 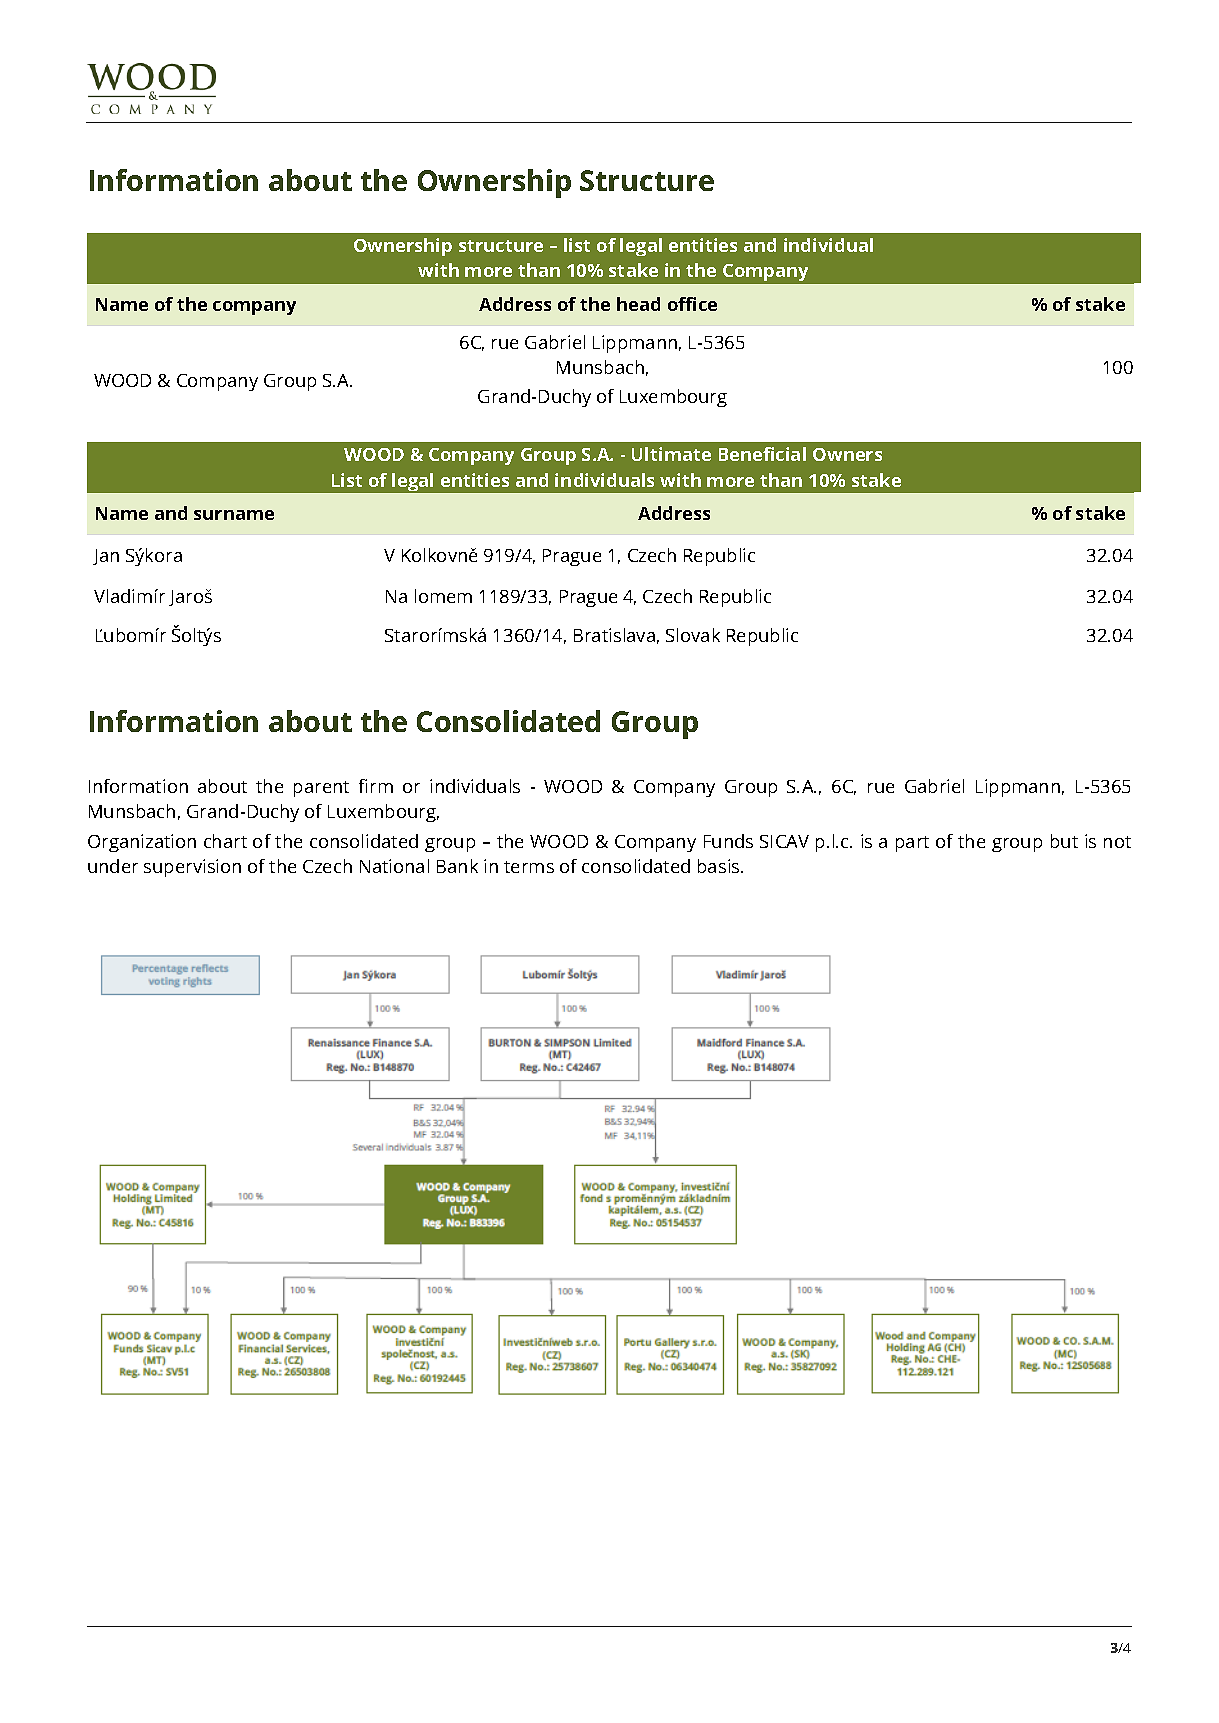 What do you see at coordinates (762, 454) in the page?
I see `Beneficial` at bounding box center [762, 454].
